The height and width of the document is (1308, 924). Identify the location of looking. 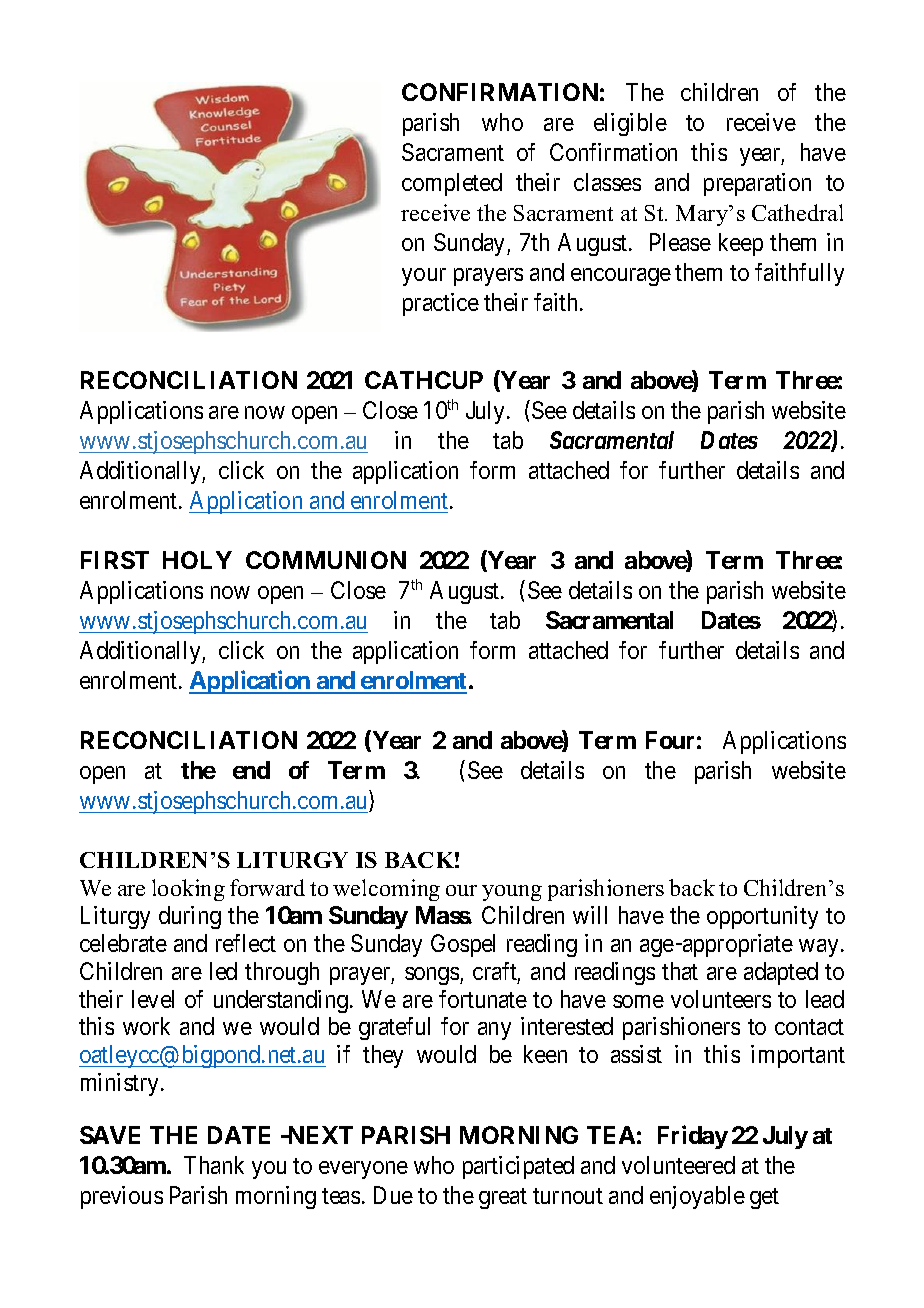
(188, 890).
